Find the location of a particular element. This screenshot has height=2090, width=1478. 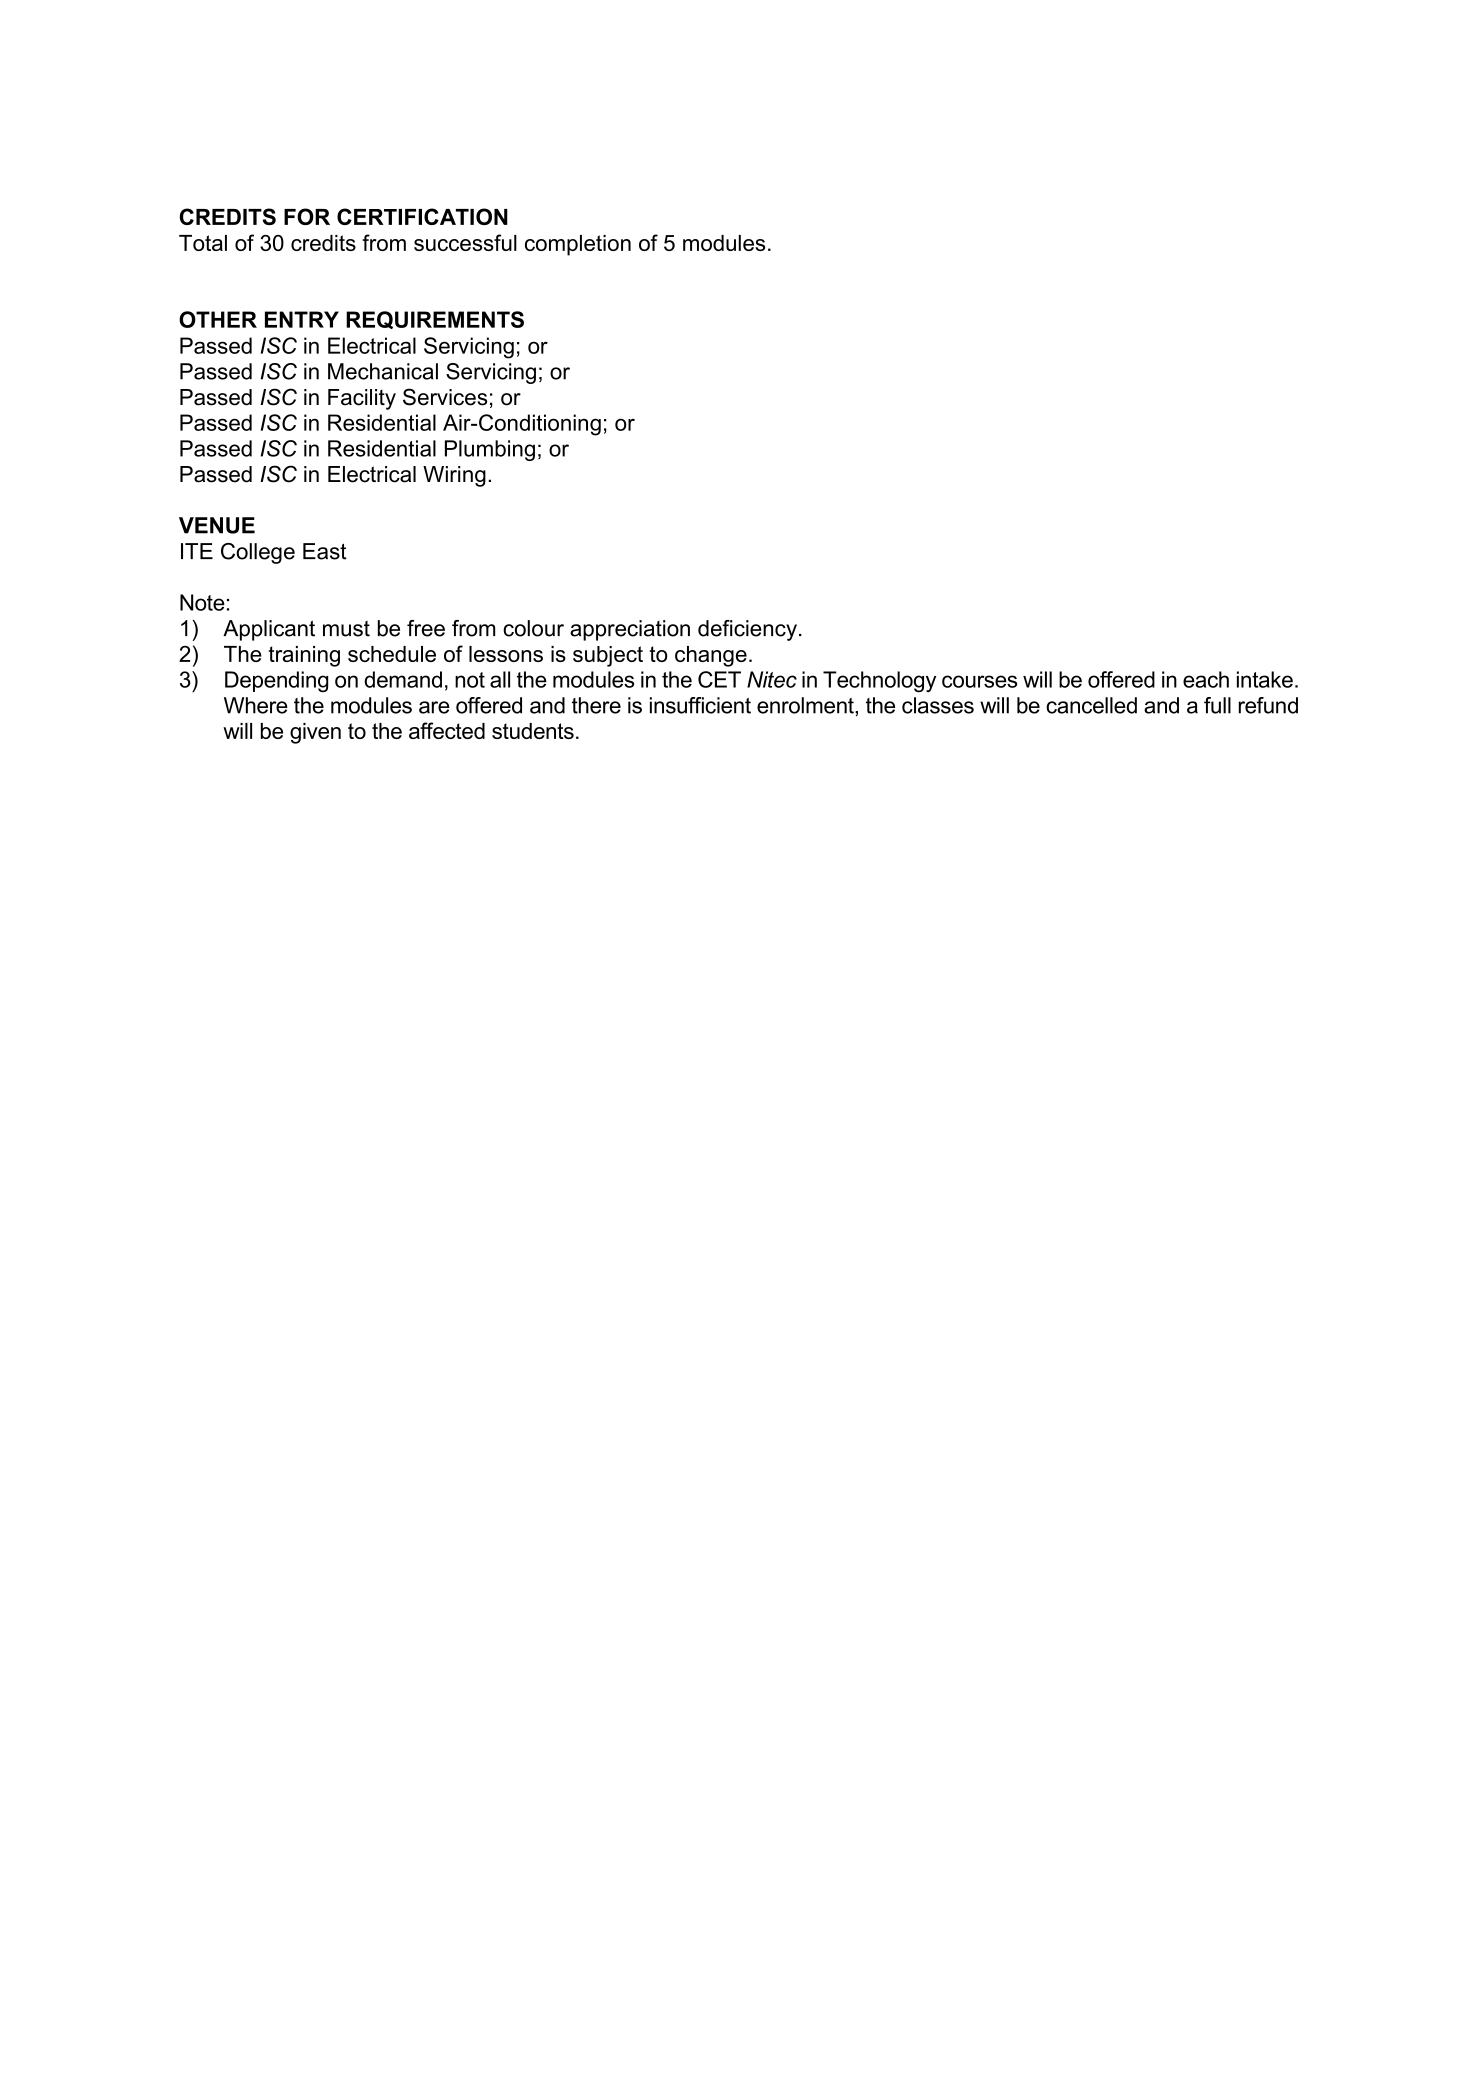

Facility is located at coordinates (362, 399).
